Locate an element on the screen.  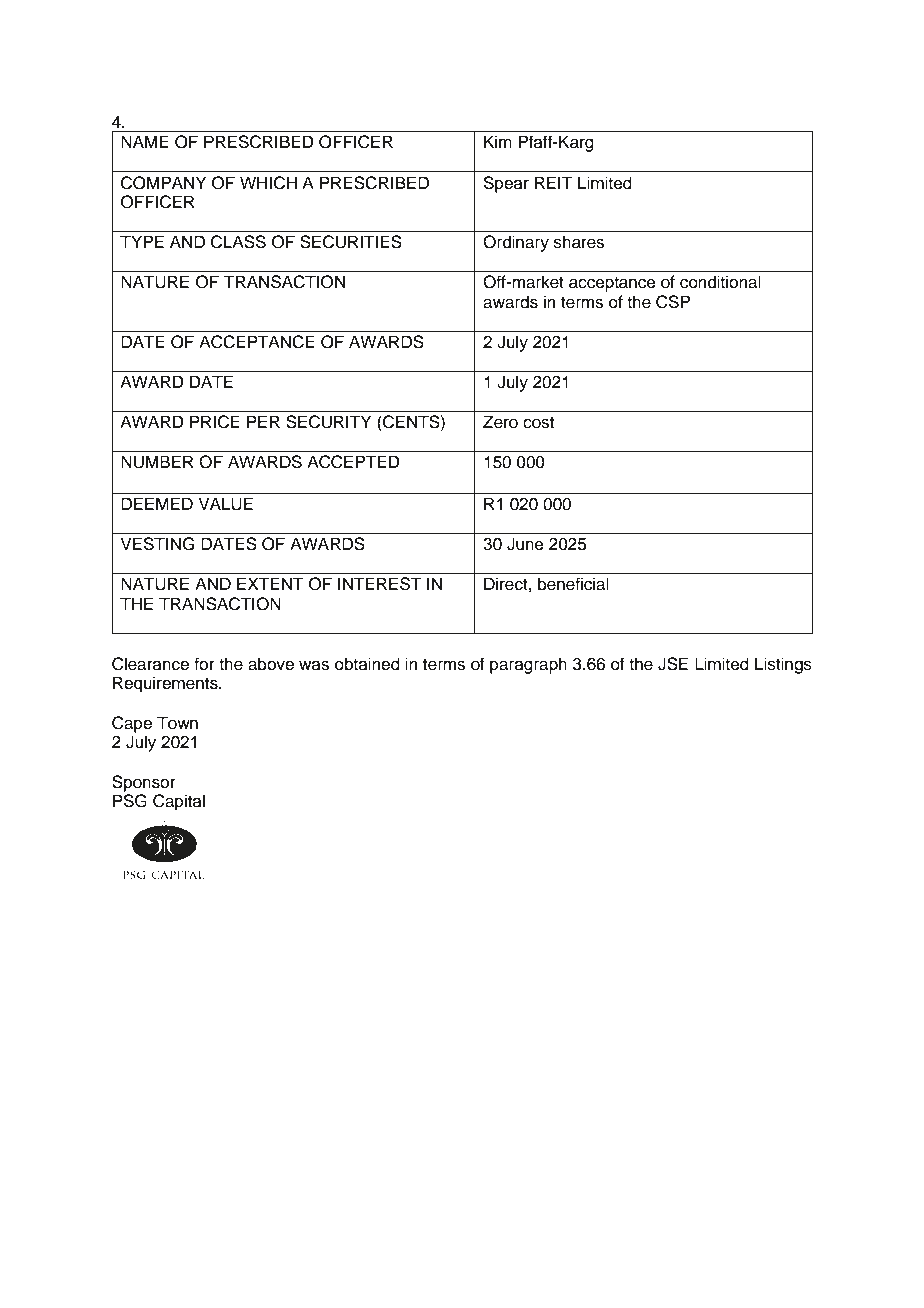
REIT is located at coordinates (554, 182).
